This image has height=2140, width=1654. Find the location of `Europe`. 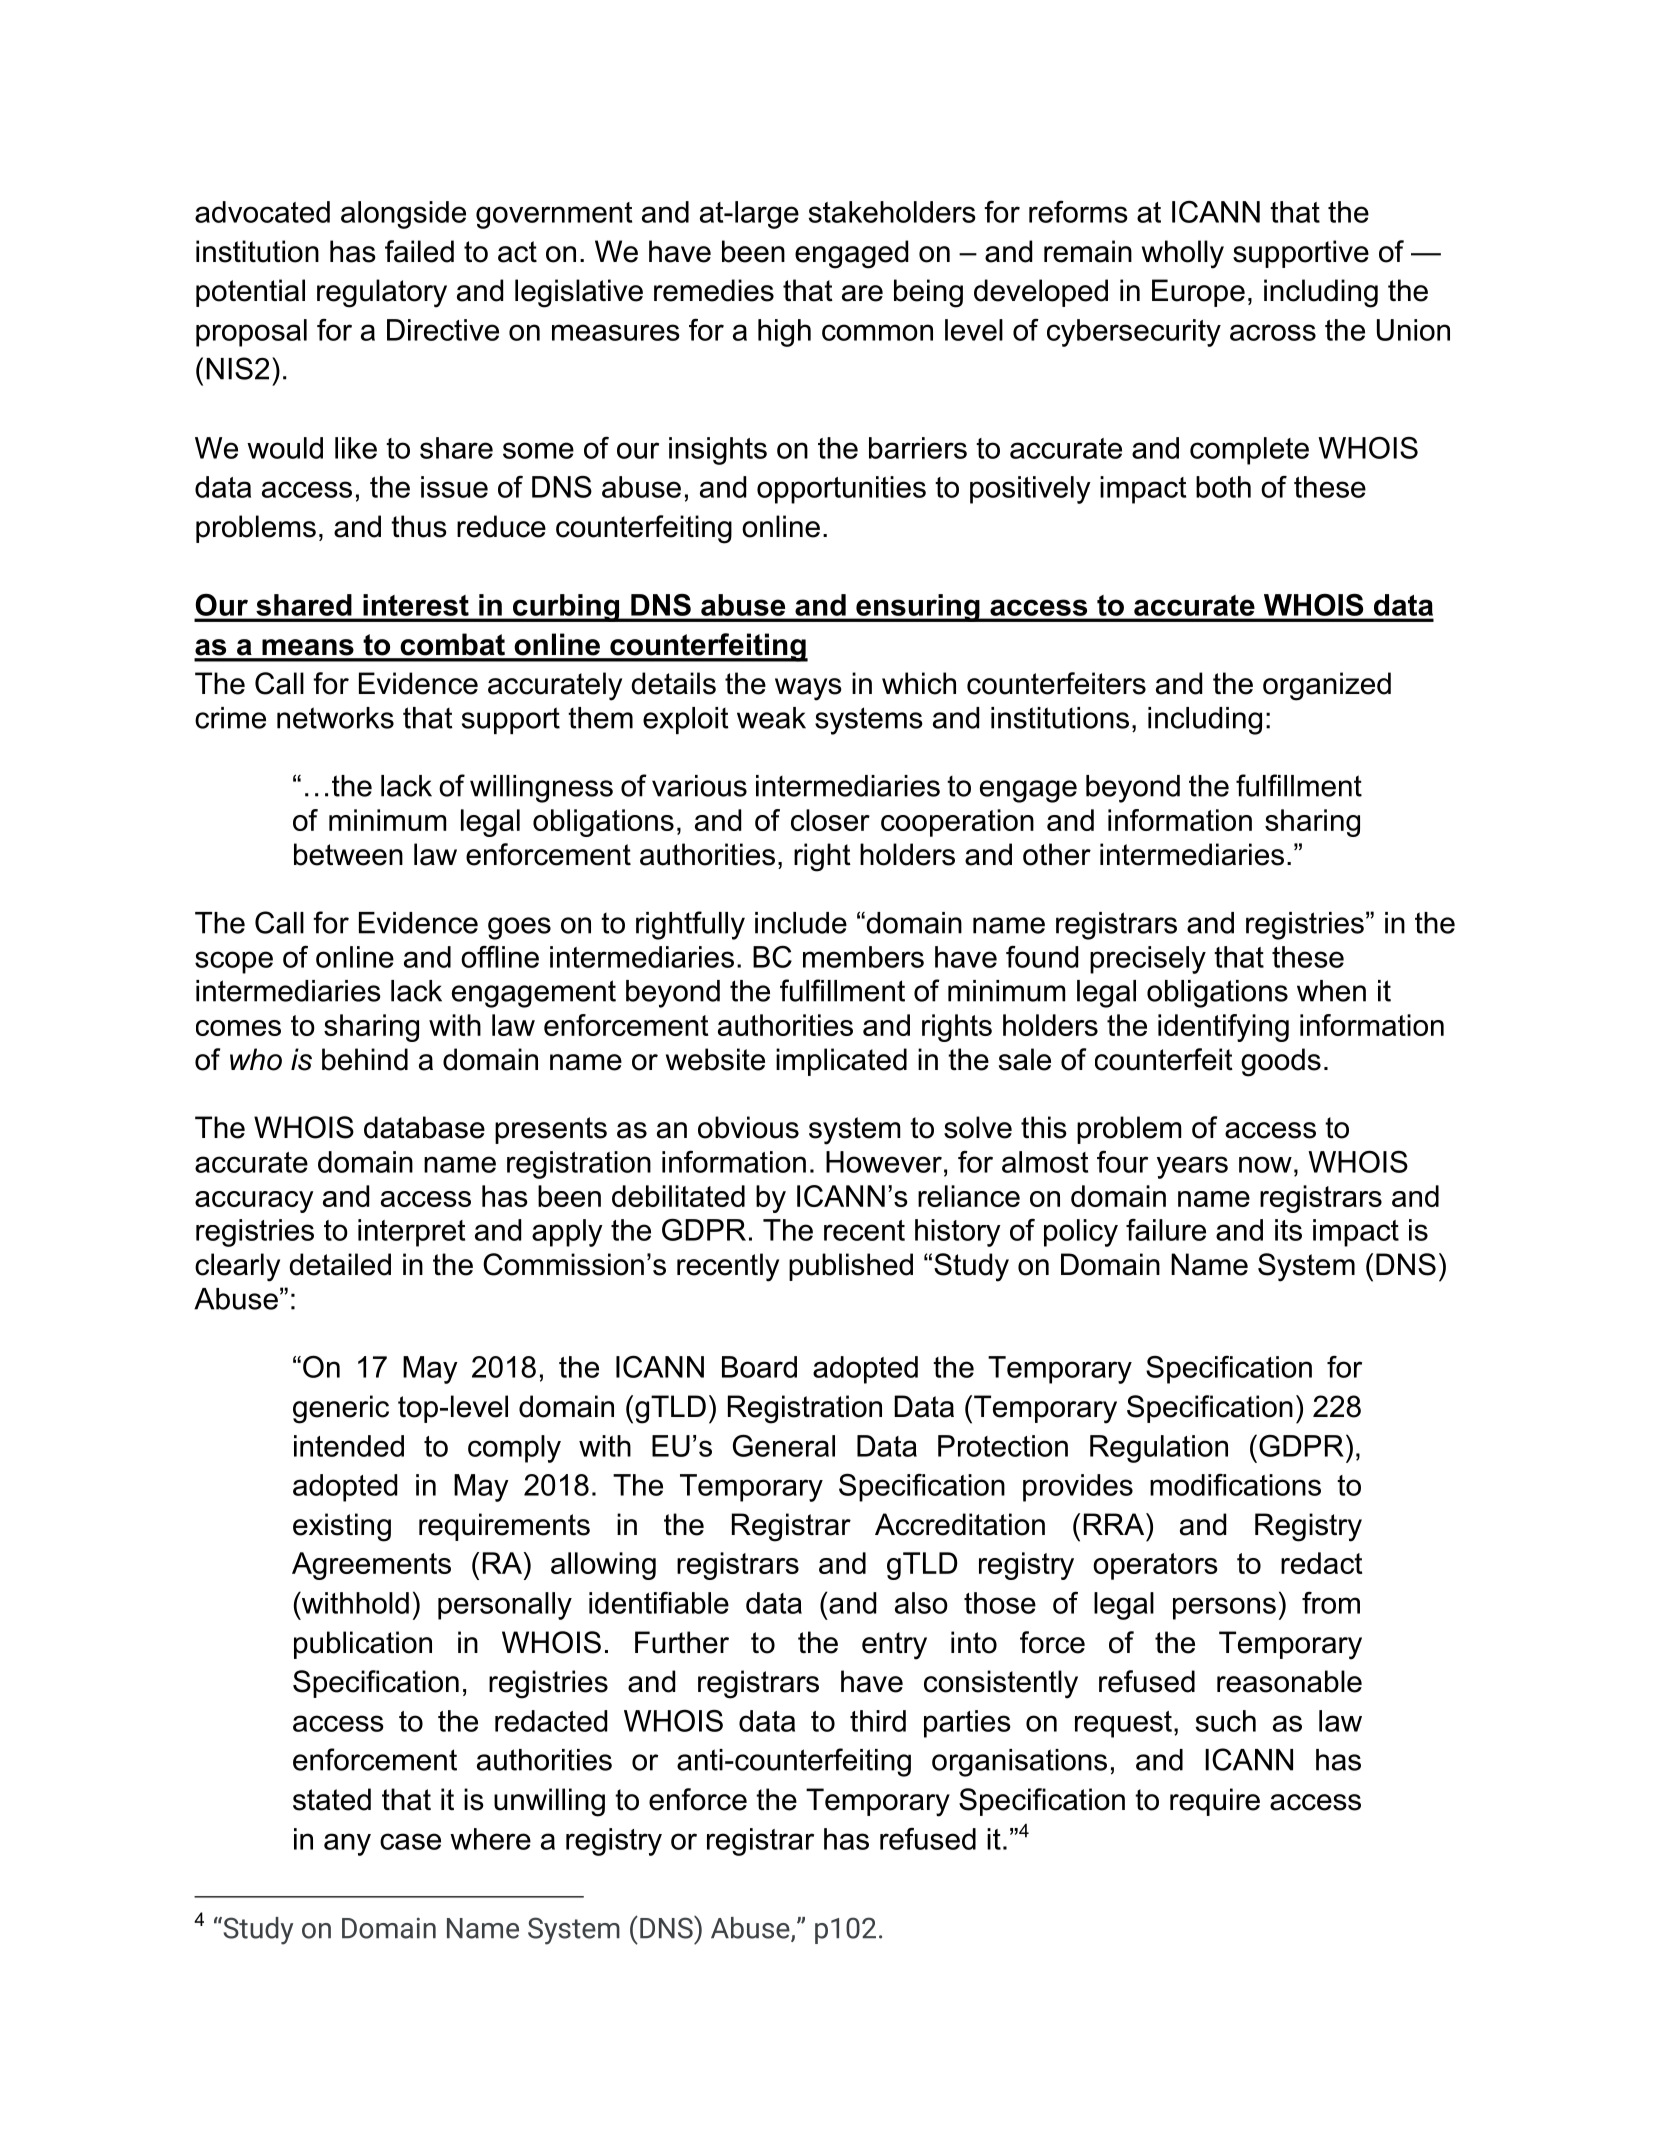

Europe is located at coordinates (1198, 293).
